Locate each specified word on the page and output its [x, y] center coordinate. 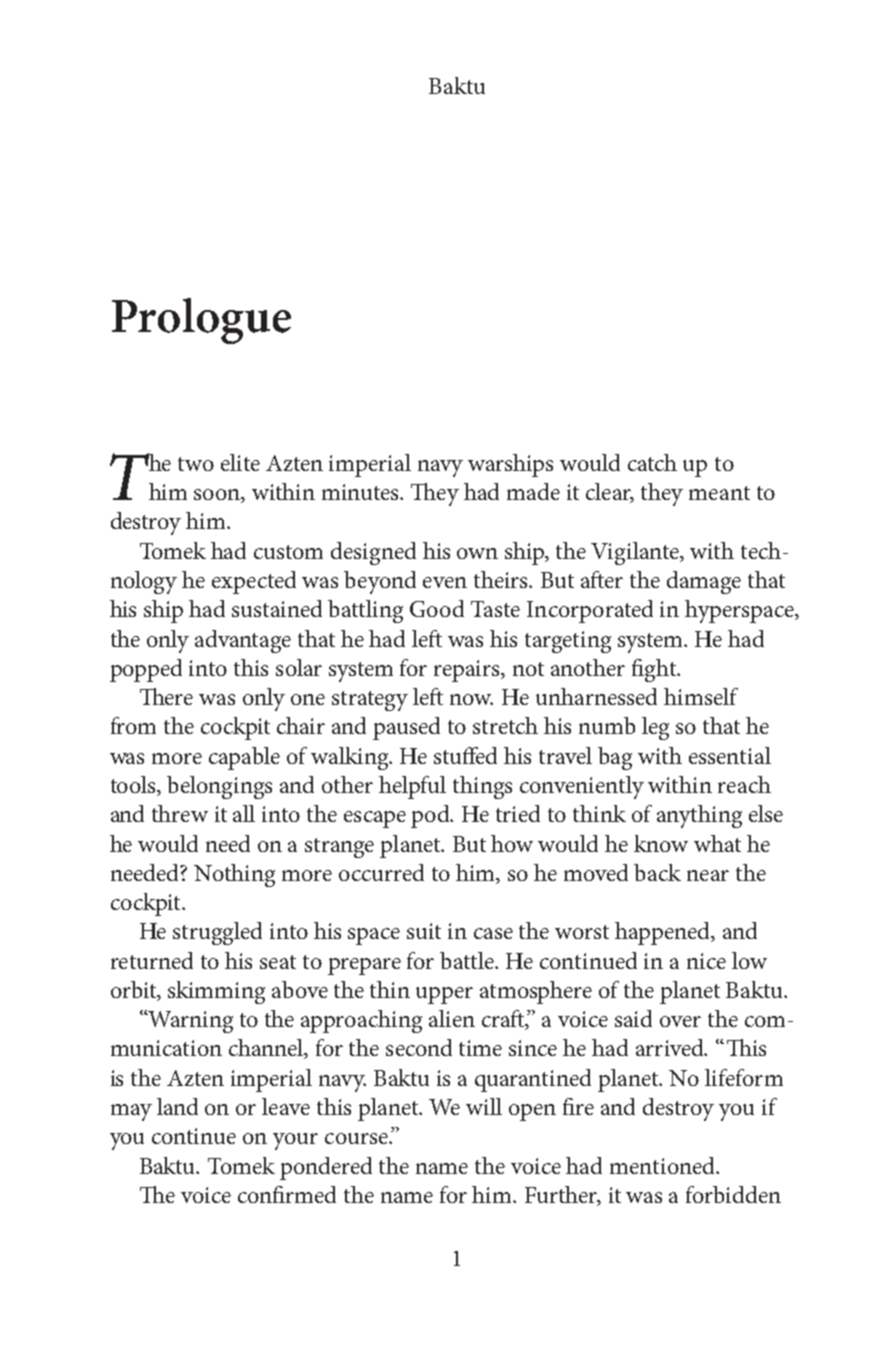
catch [652, 462]
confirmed [287, 1194]
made [533, 491]
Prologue [201, 321]
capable [244, 758]
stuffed [465, 755]
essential [730, 755]
